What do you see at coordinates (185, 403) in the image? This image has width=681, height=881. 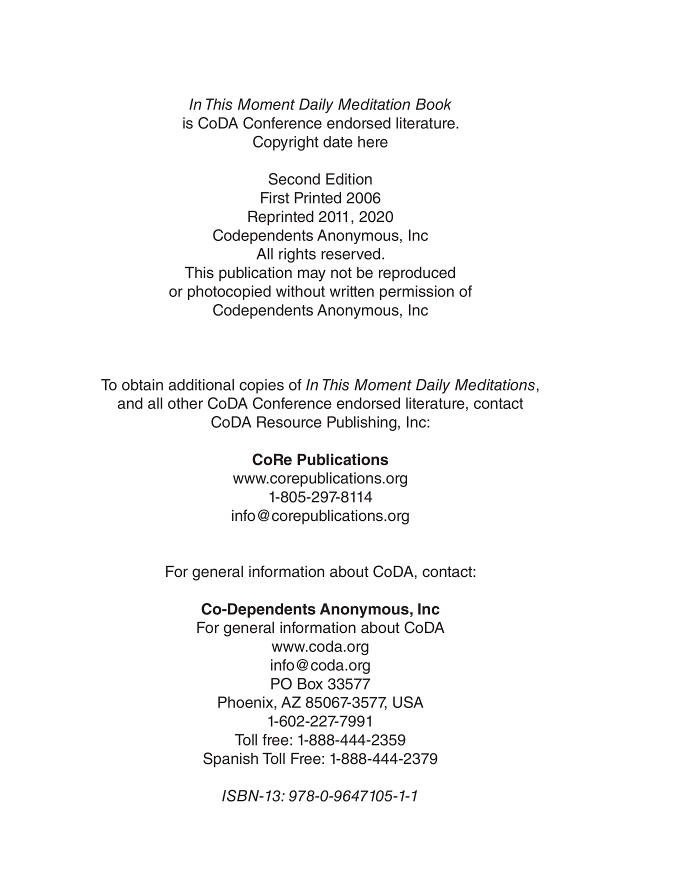 I see `other` at bounding box center [185, 403].
